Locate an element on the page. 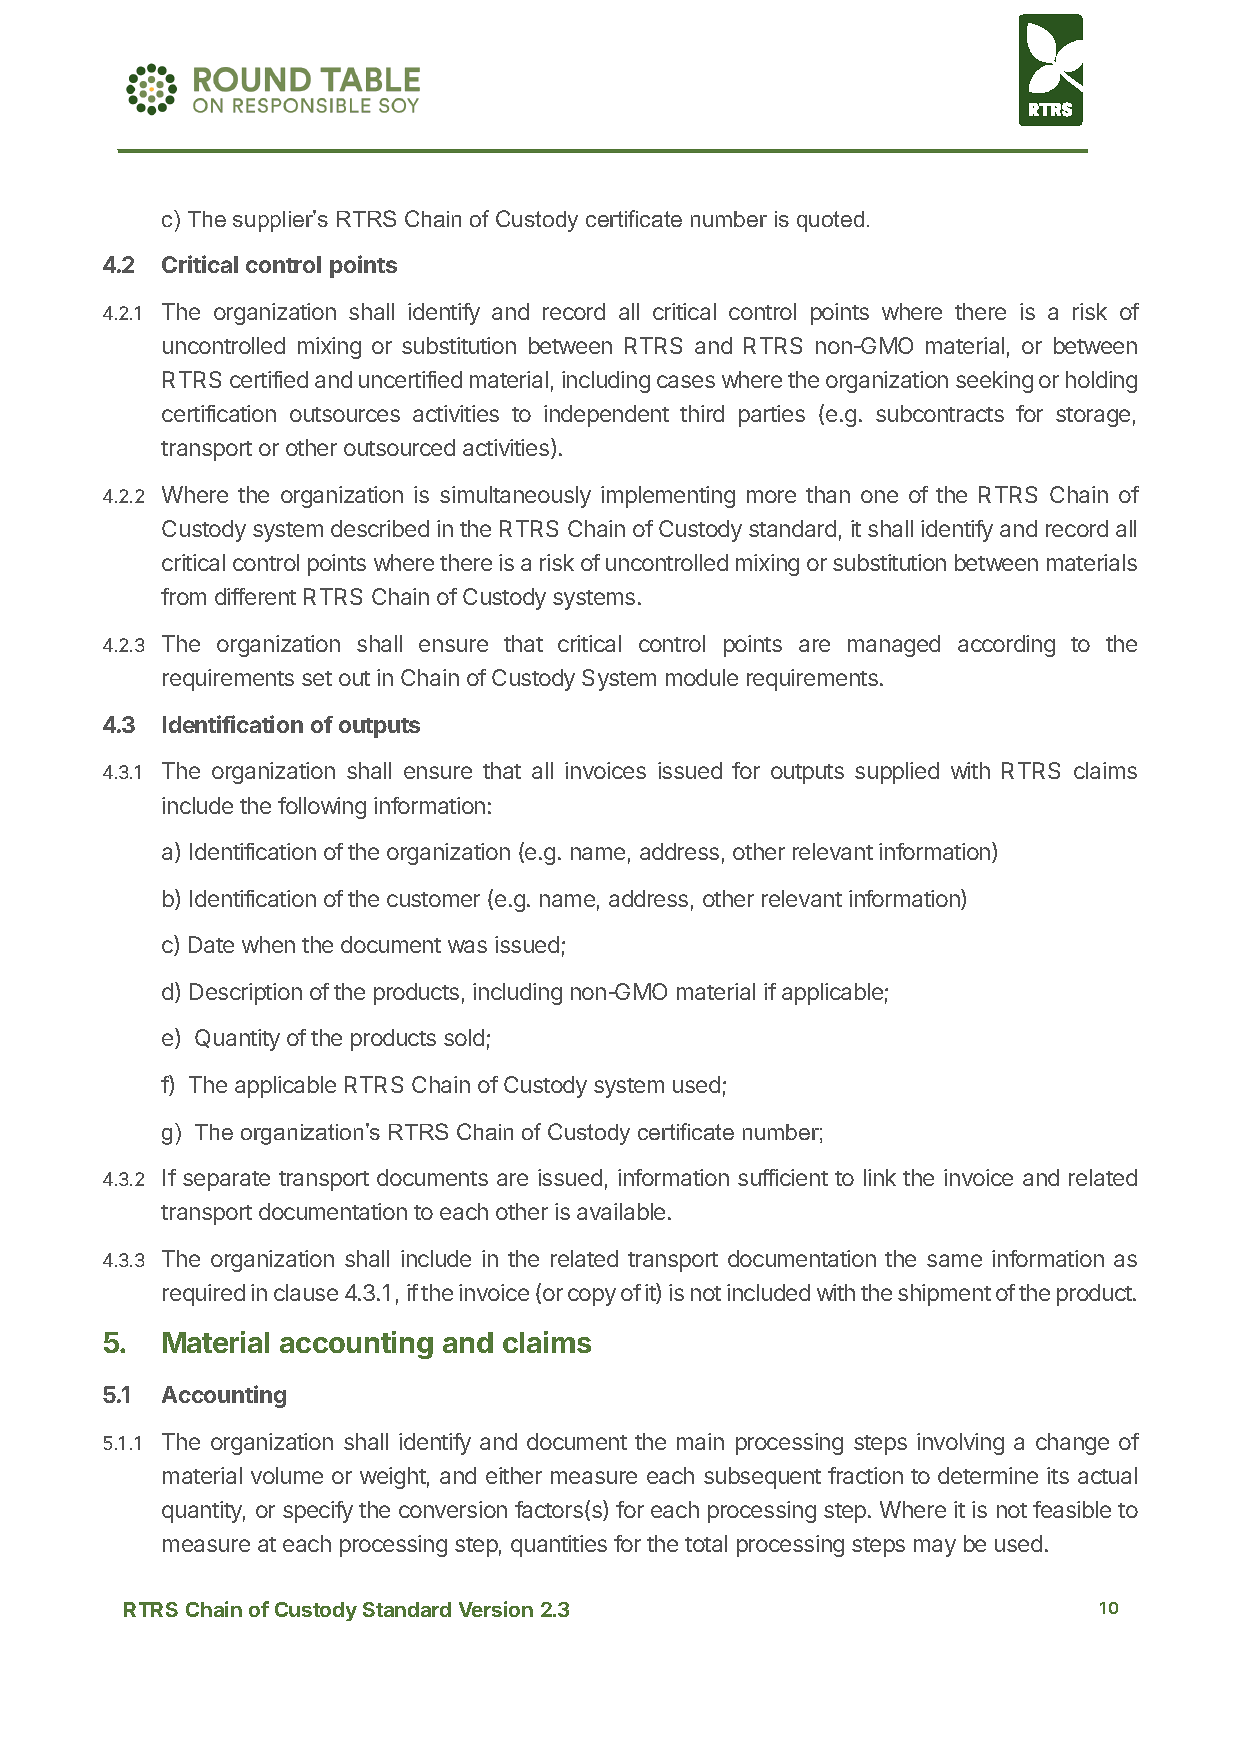 This image has height=1747, width=1235. according is located at coordinates (1006, 646).
